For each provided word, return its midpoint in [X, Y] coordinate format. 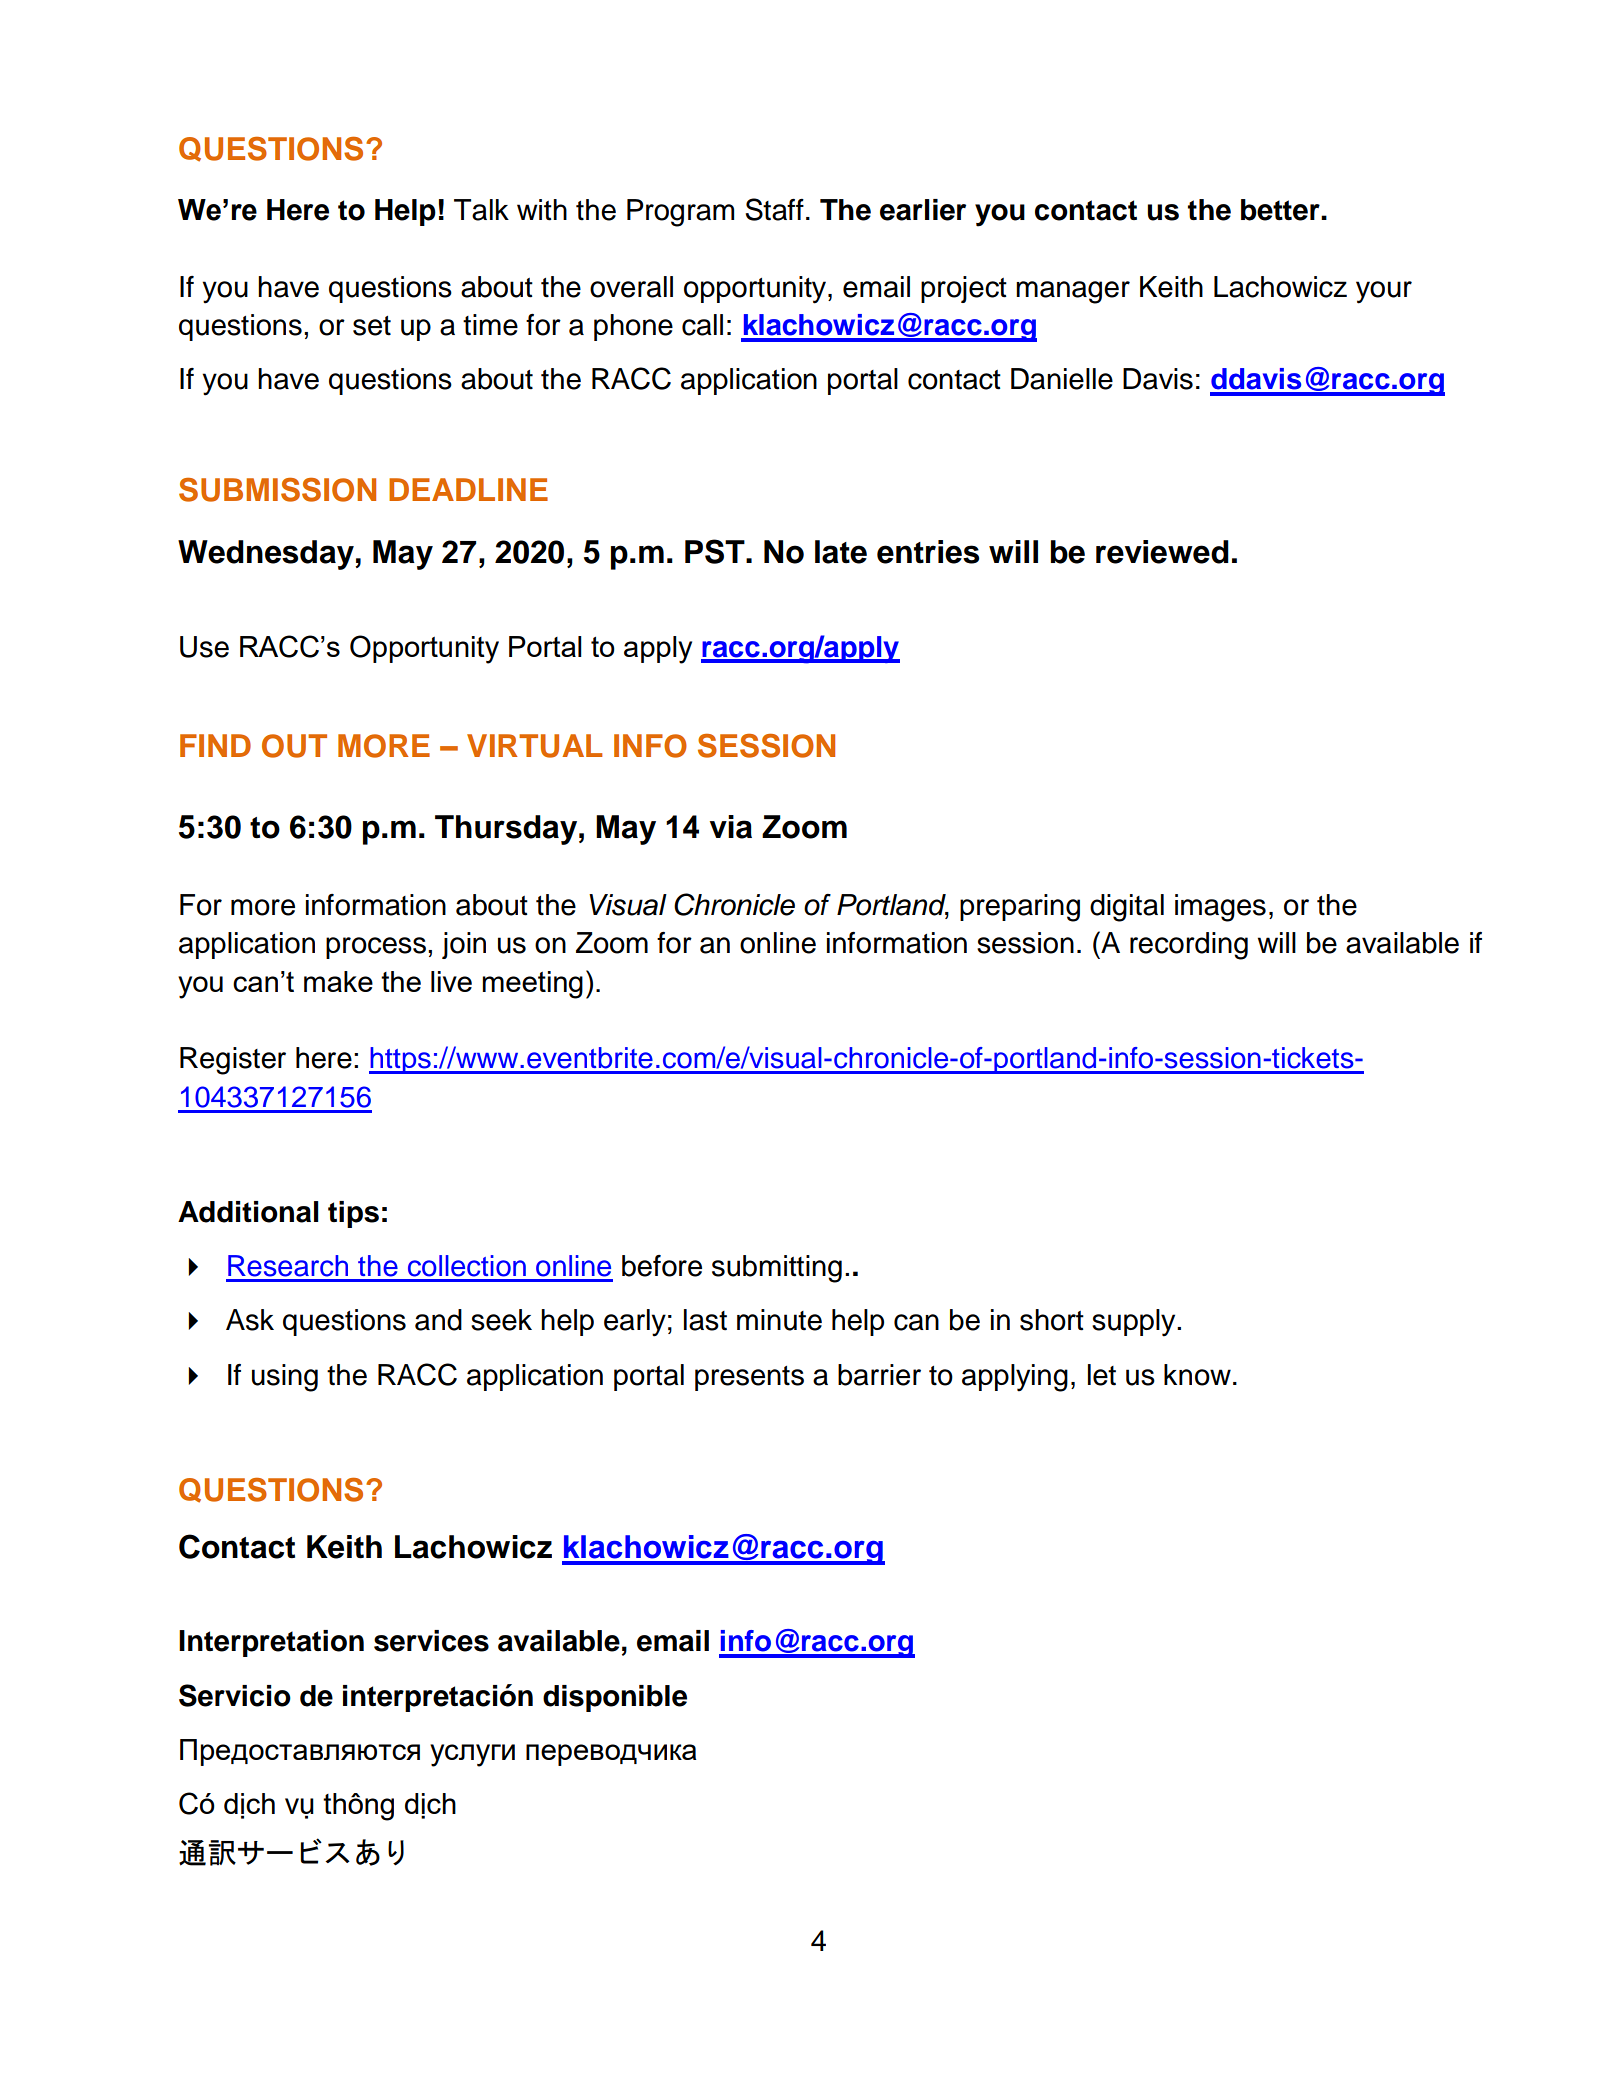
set [372, 326]
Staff [774, 209]
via [731, 827]
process [376, 948]
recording [1189, 946]
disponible [615, 1698]
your [1384, 292]
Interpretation [271, 1643]
